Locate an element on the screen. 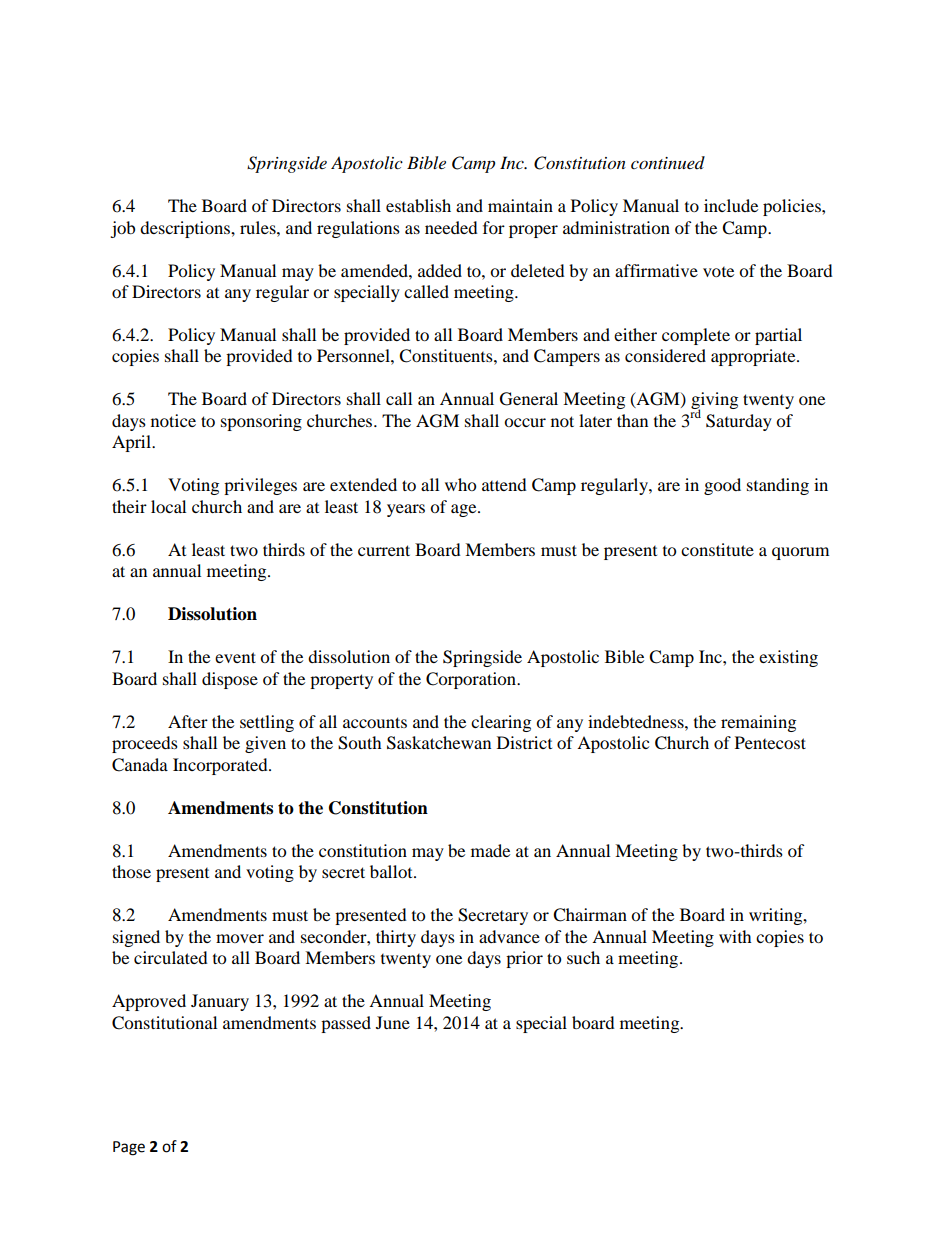 The image size is (952, 1233). June is located at coordinates (393, 1022).
